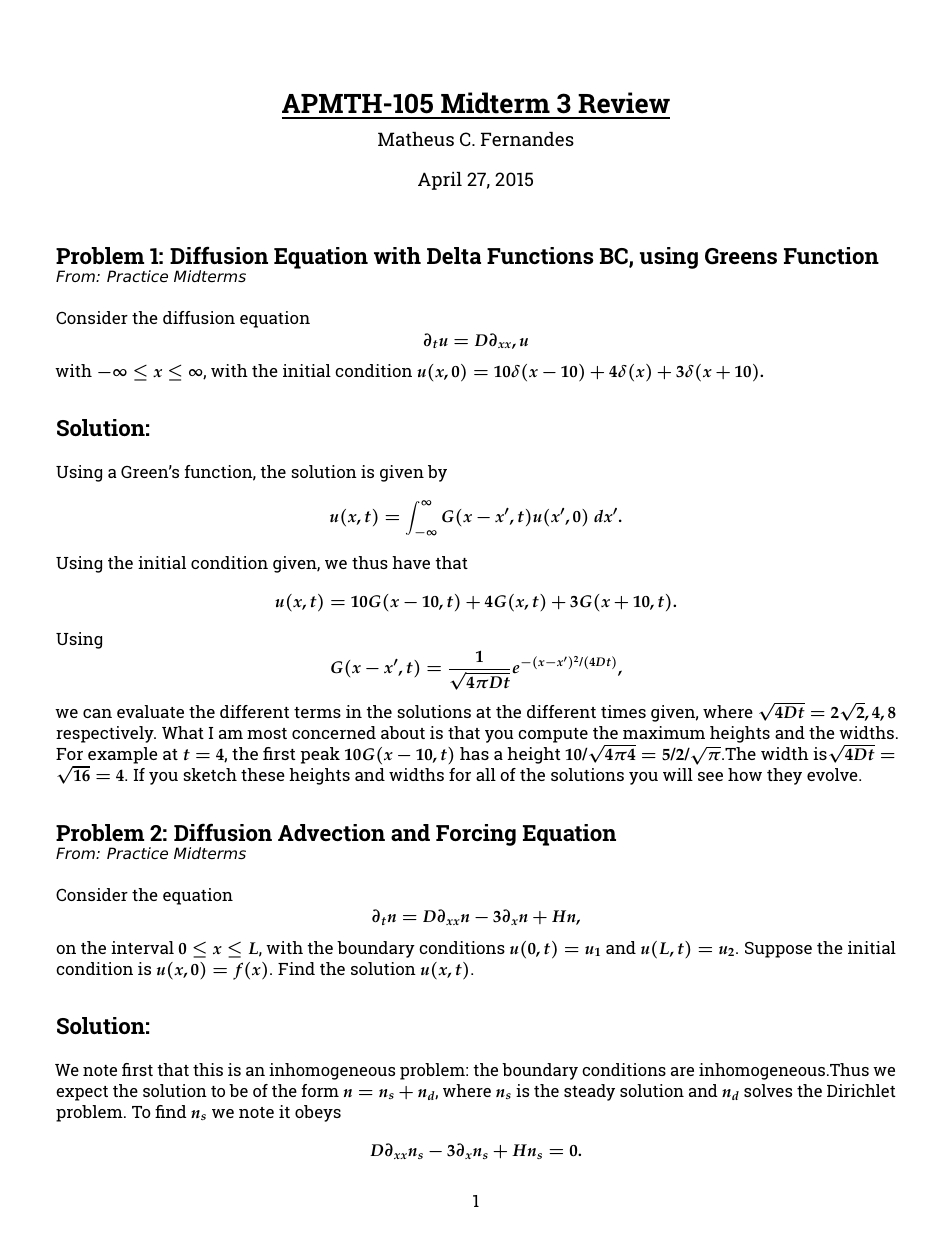  I want to click on steady, so click(589, 1092).
